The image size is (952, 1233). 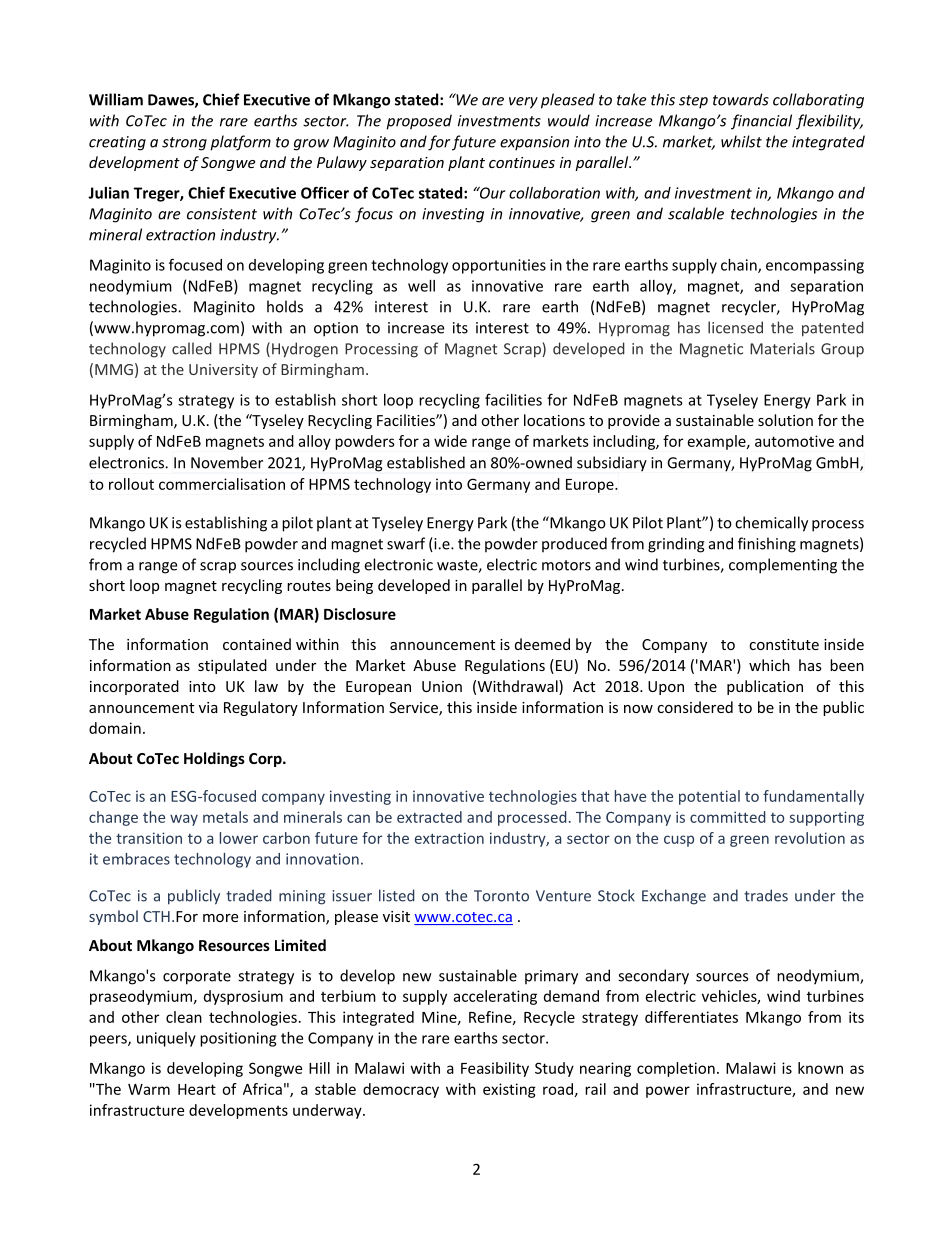 I want to click on Materials, so click(x=782, y=348).
